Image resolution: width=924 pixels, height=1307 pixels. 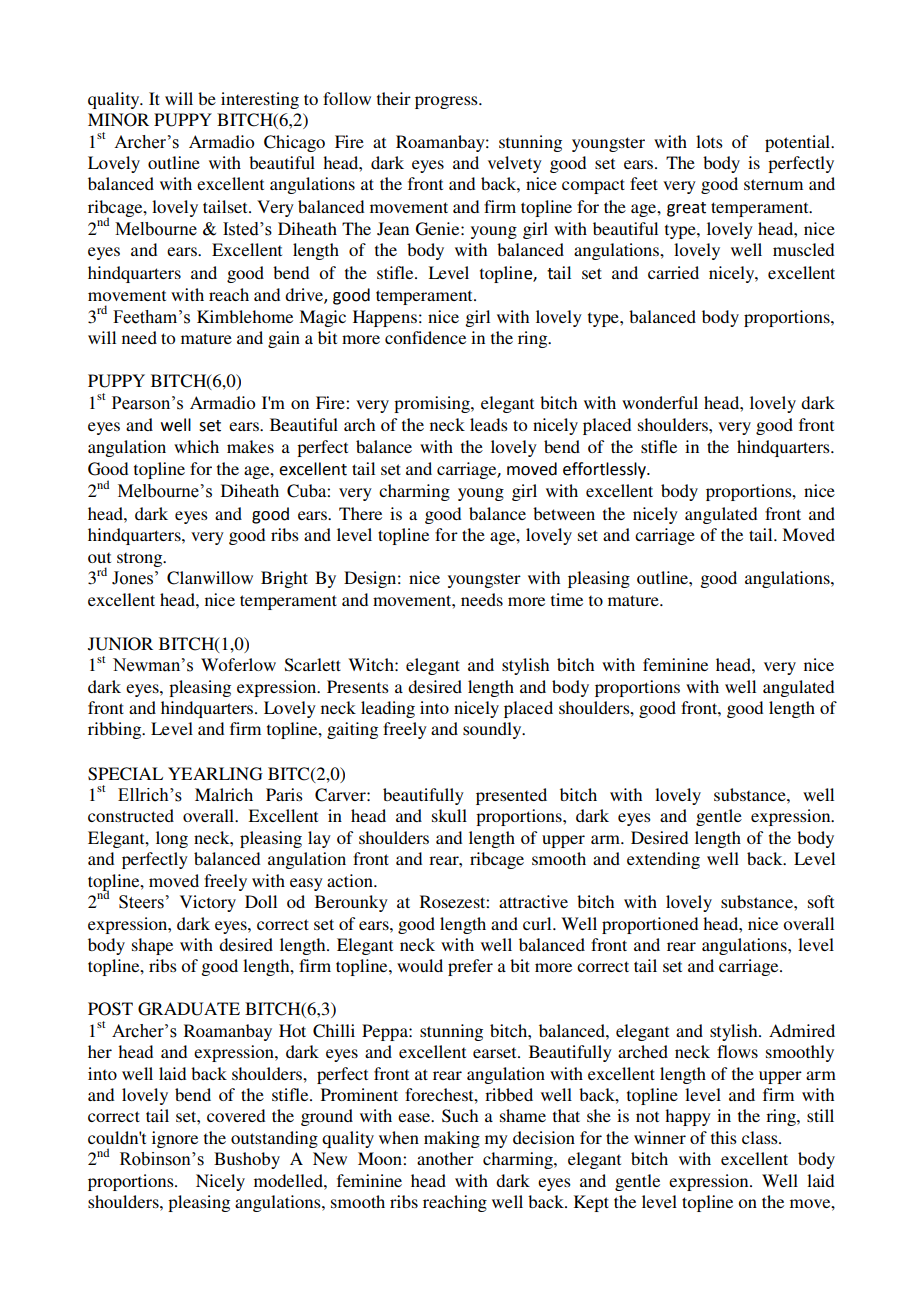 I want to click on ignore, so click(x=175, y=1139).
